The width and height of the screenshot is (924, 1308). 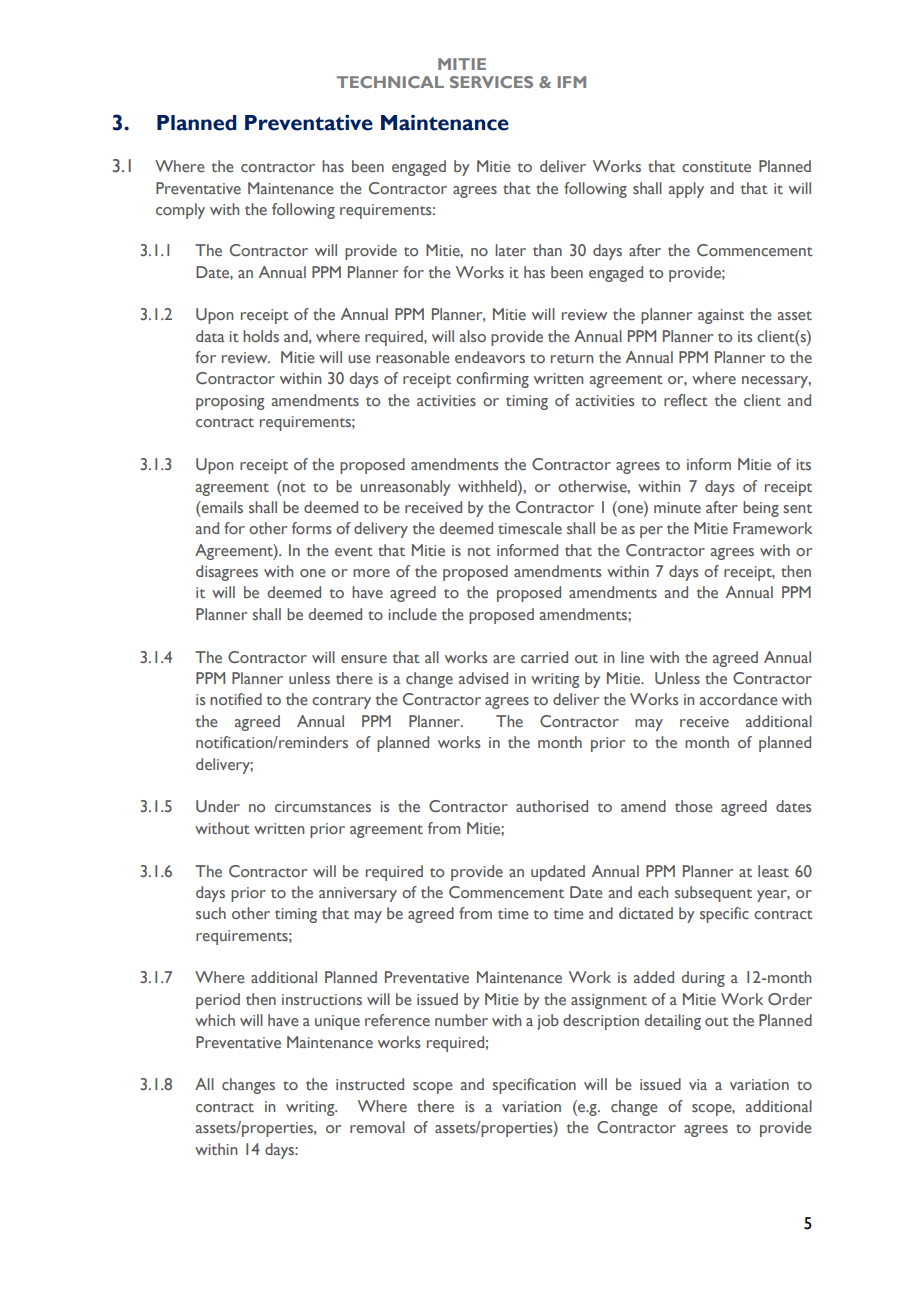 What do you see at coordinates (215, 1020) in the screenshot?
I see `which` at bounding box center [215, 1020].
